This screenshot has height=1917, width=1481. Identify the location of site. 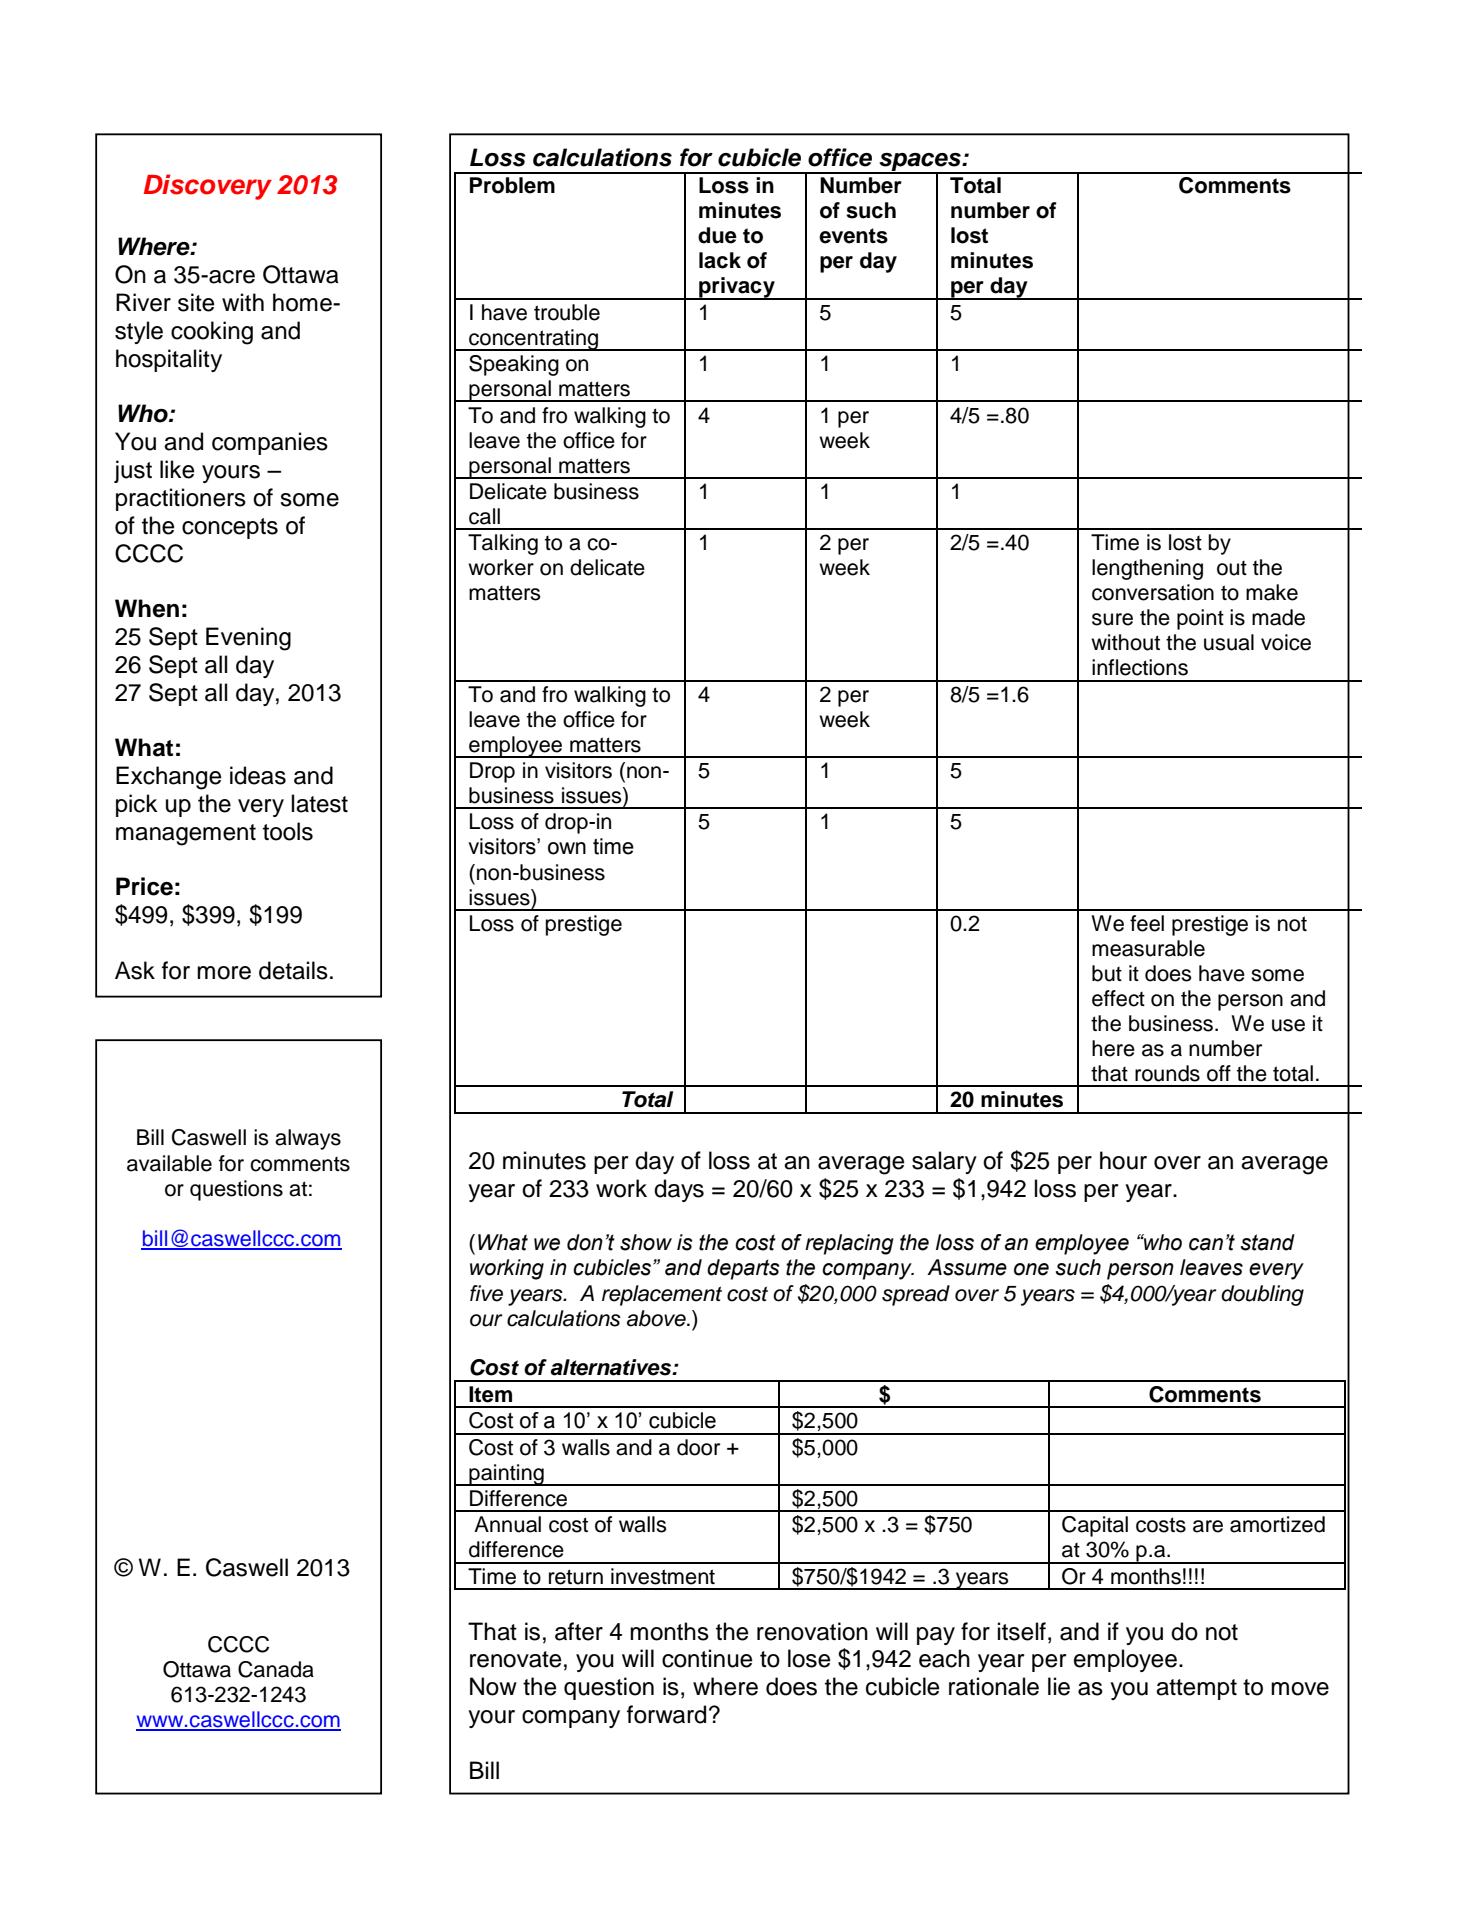
(196, 302).
